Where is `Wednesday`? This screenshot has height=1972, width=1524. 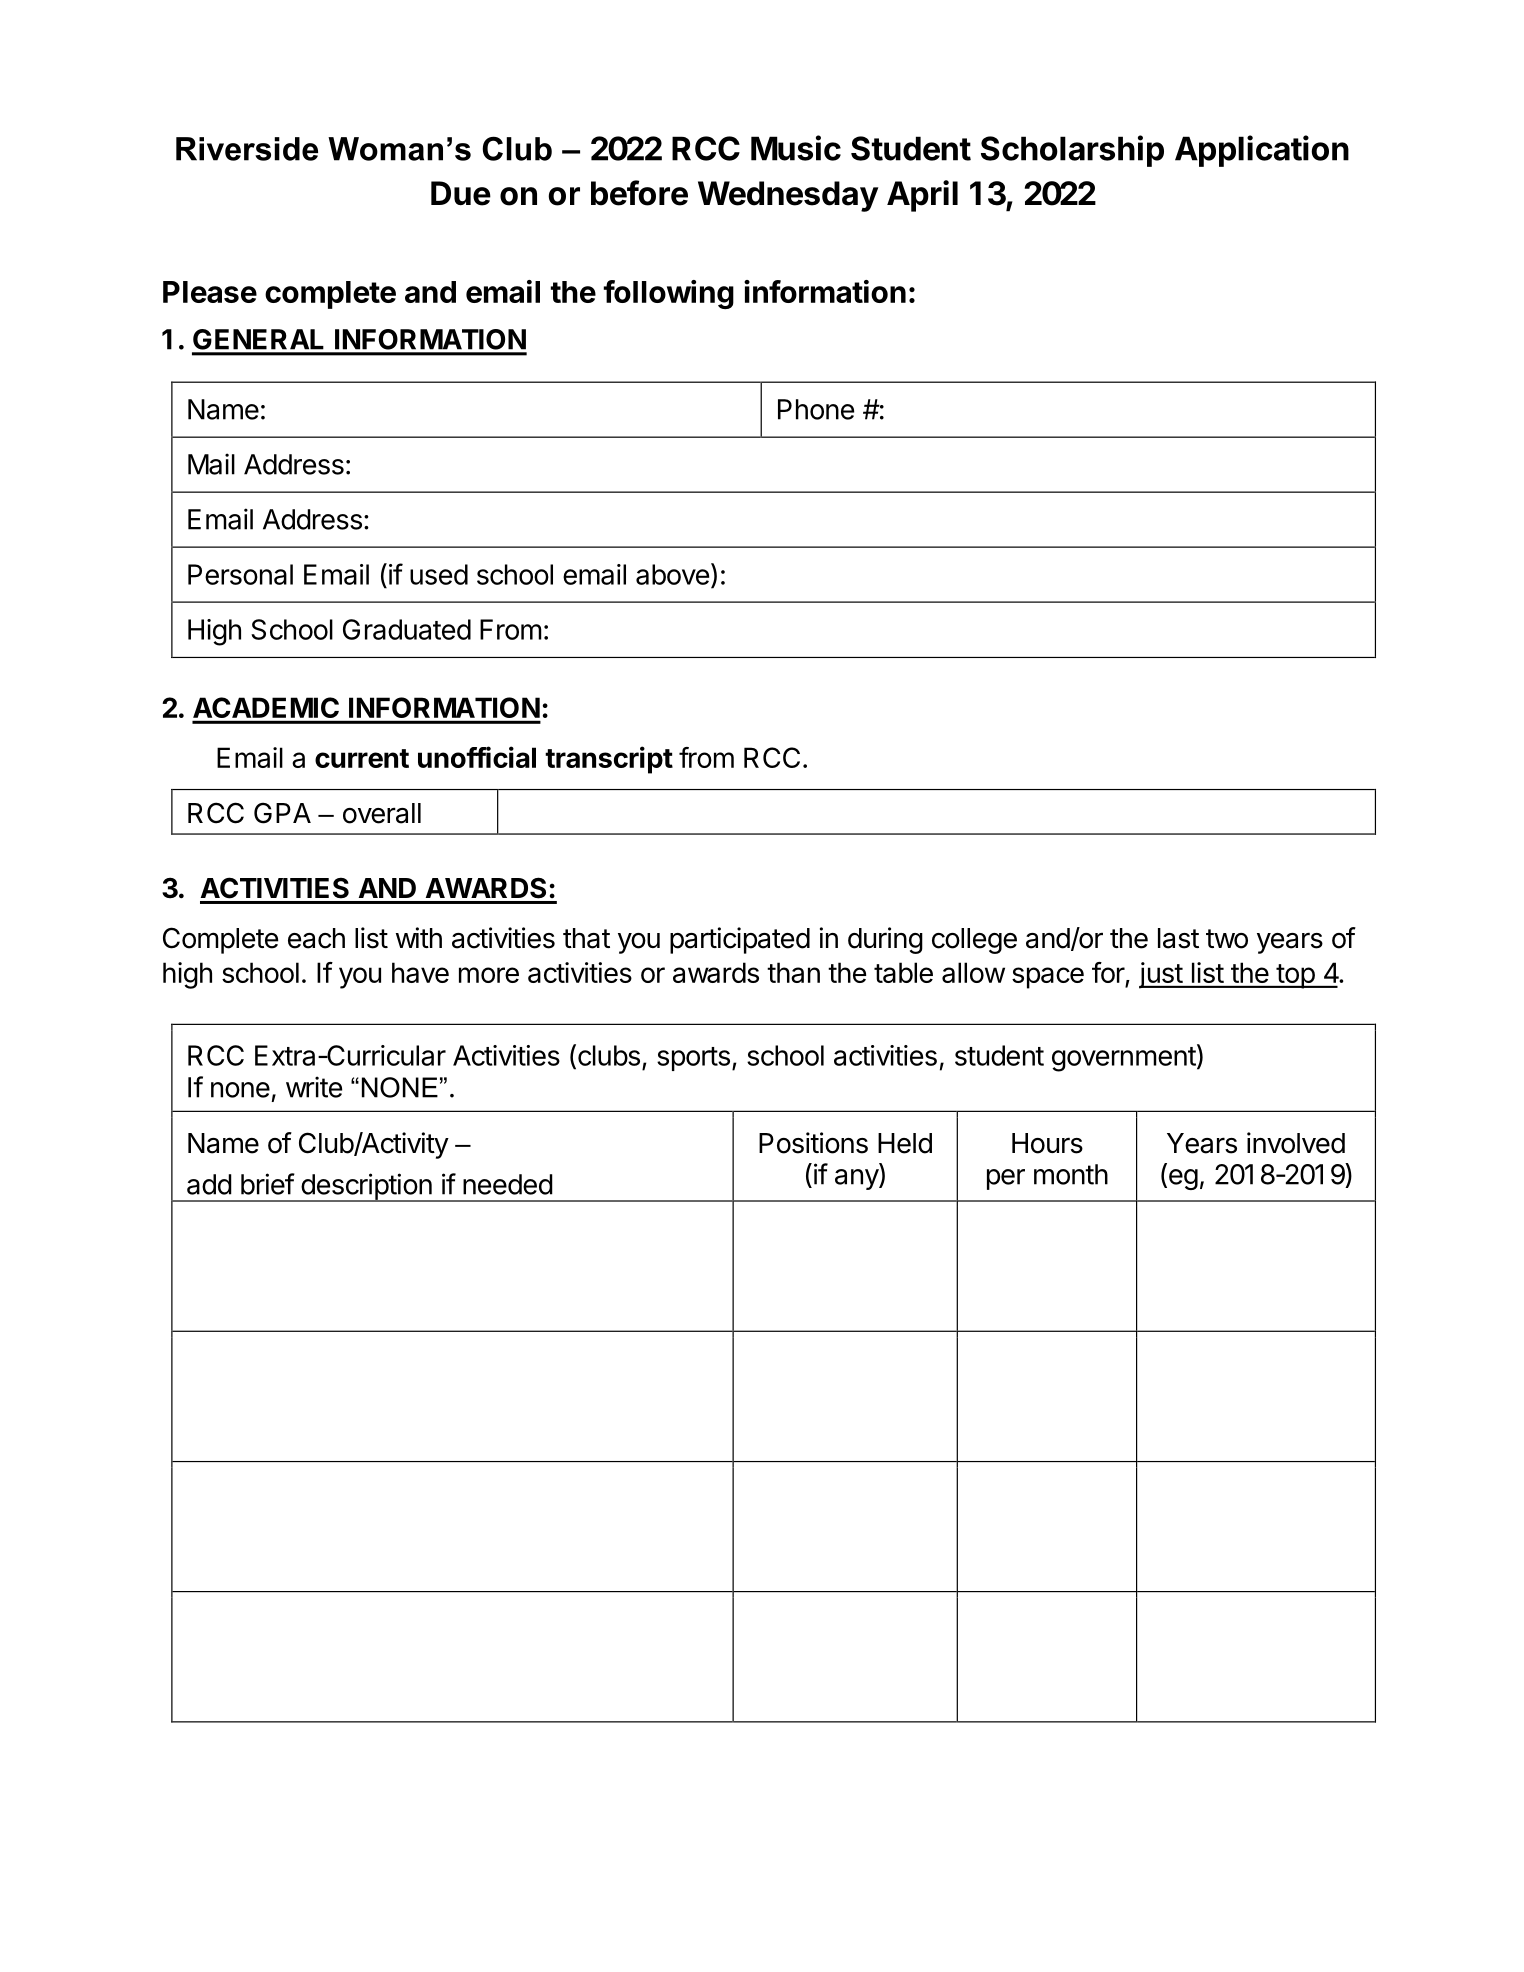
Wednesday is located at coordinates (788, 196).
